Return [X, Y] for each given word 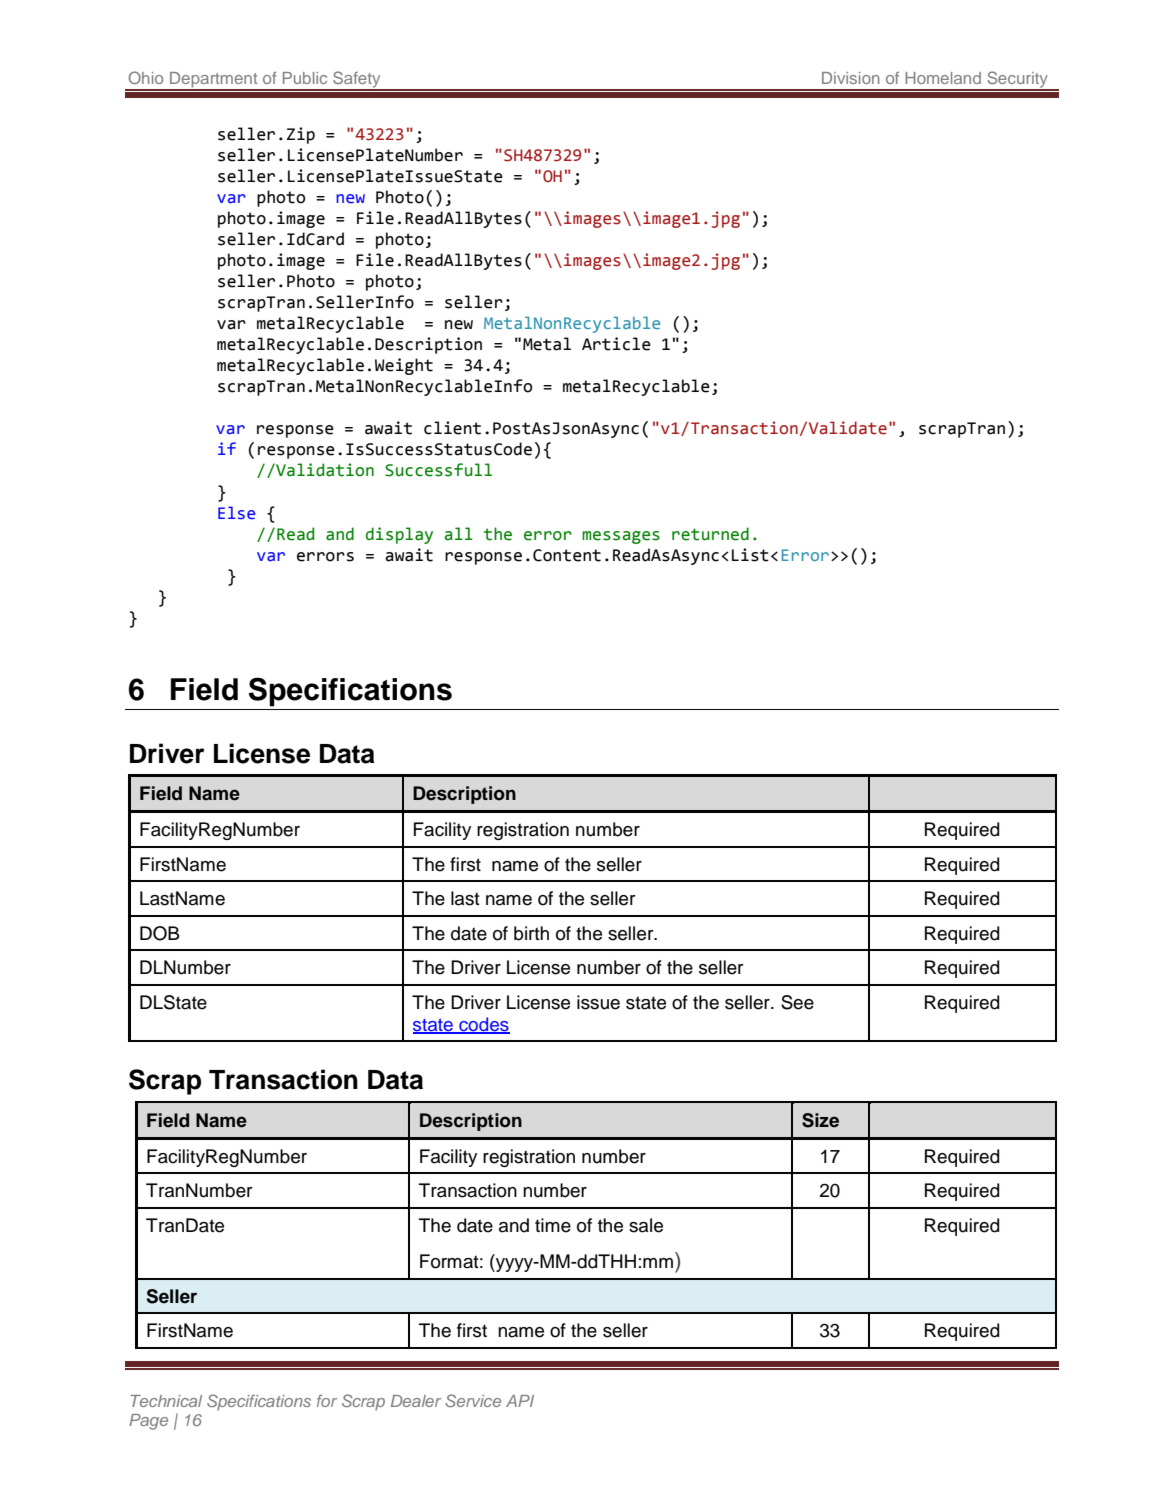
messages [621, 537]
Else [236, 513]
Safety [357, 80]
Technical [166, 1401]
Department [214, 81]
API [520, 1401]
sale [646, 1225]
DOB [160, 933]
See [797, 1002]
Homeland [943, 78]
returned [710, 534]
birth [531, 933]
